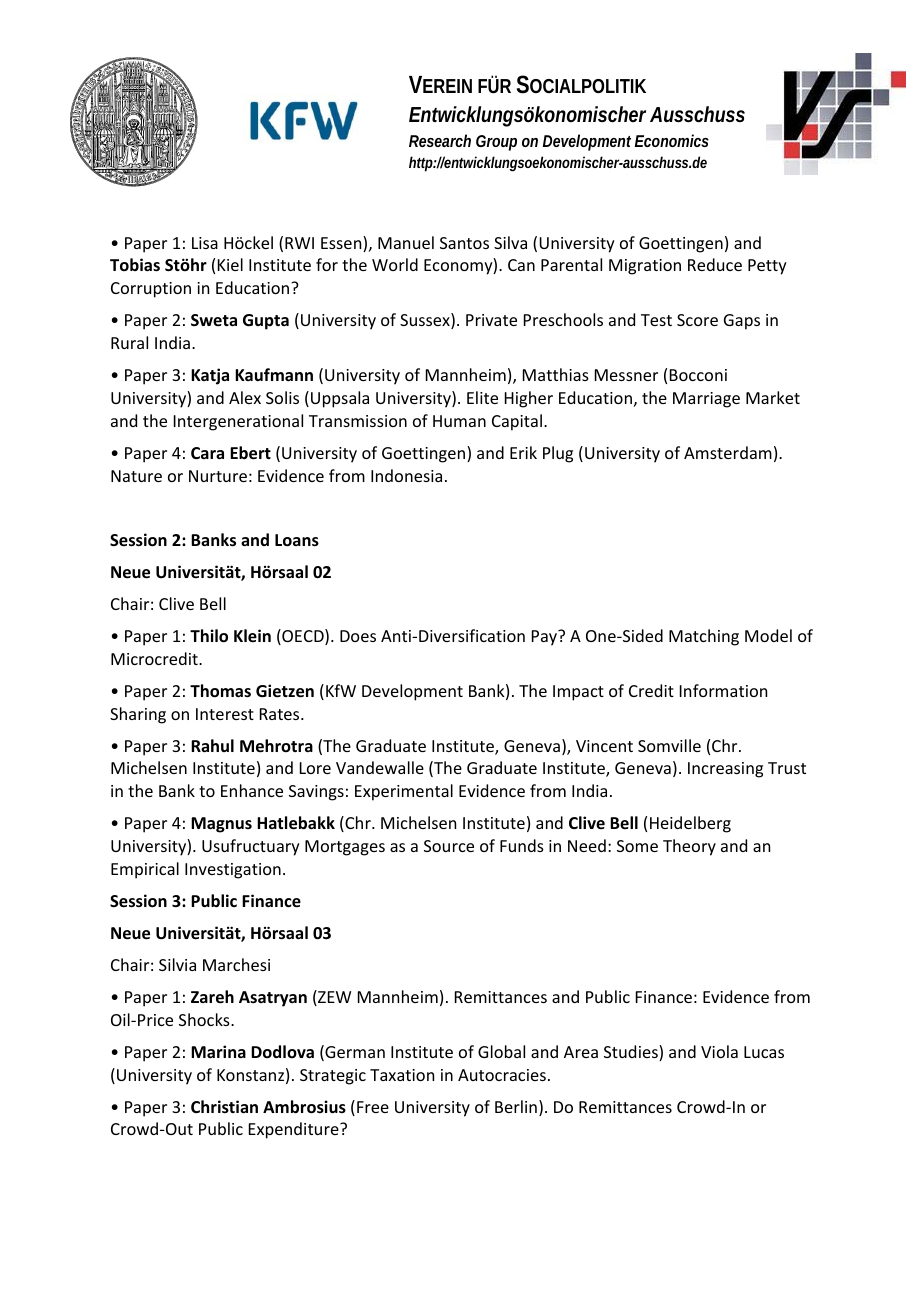  Describe the element at coordinates (728, 452) in the screenshot. I see `Amsterdam` at that location.
